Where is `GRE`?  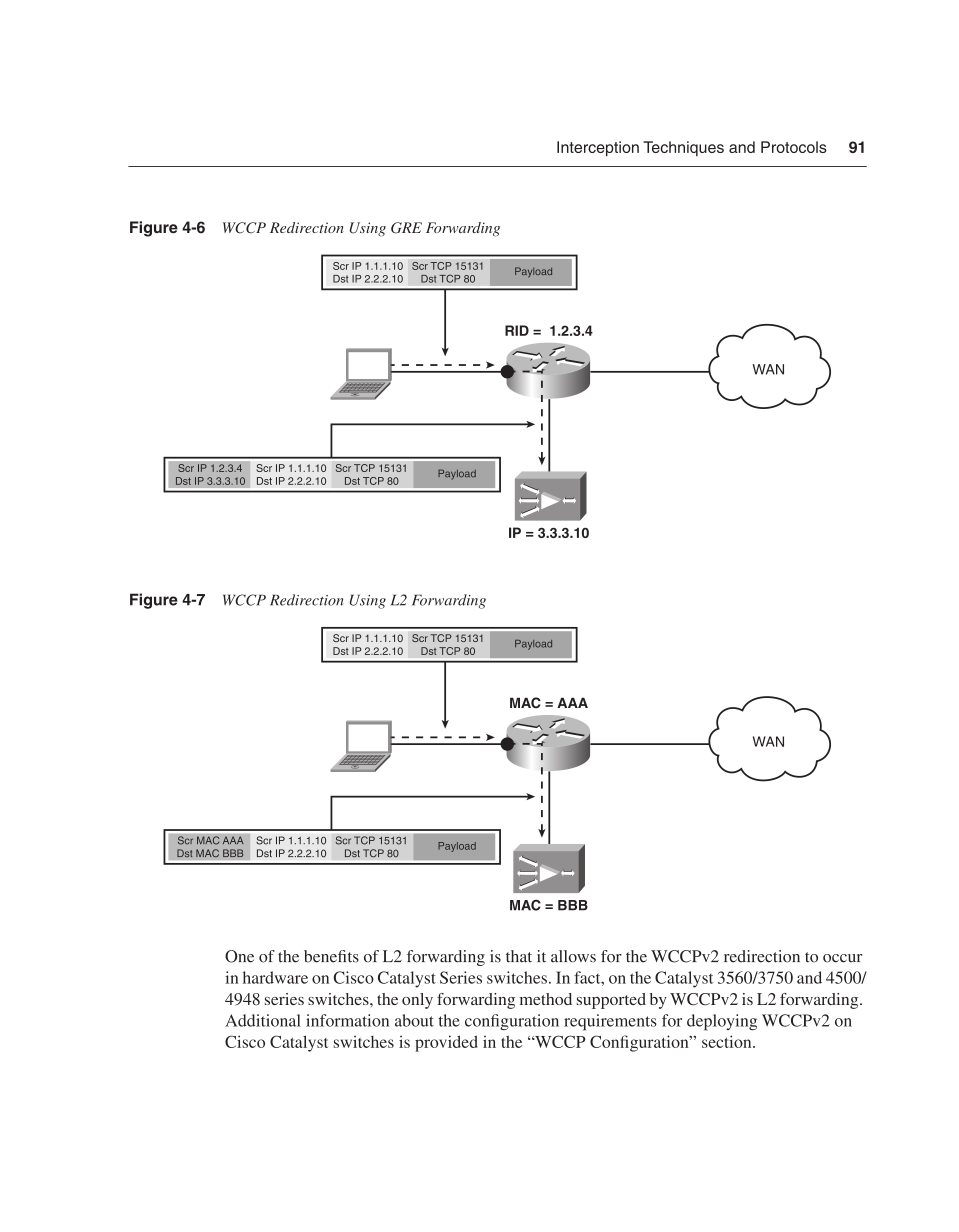
GRE is located at coordinates (406, 228).
